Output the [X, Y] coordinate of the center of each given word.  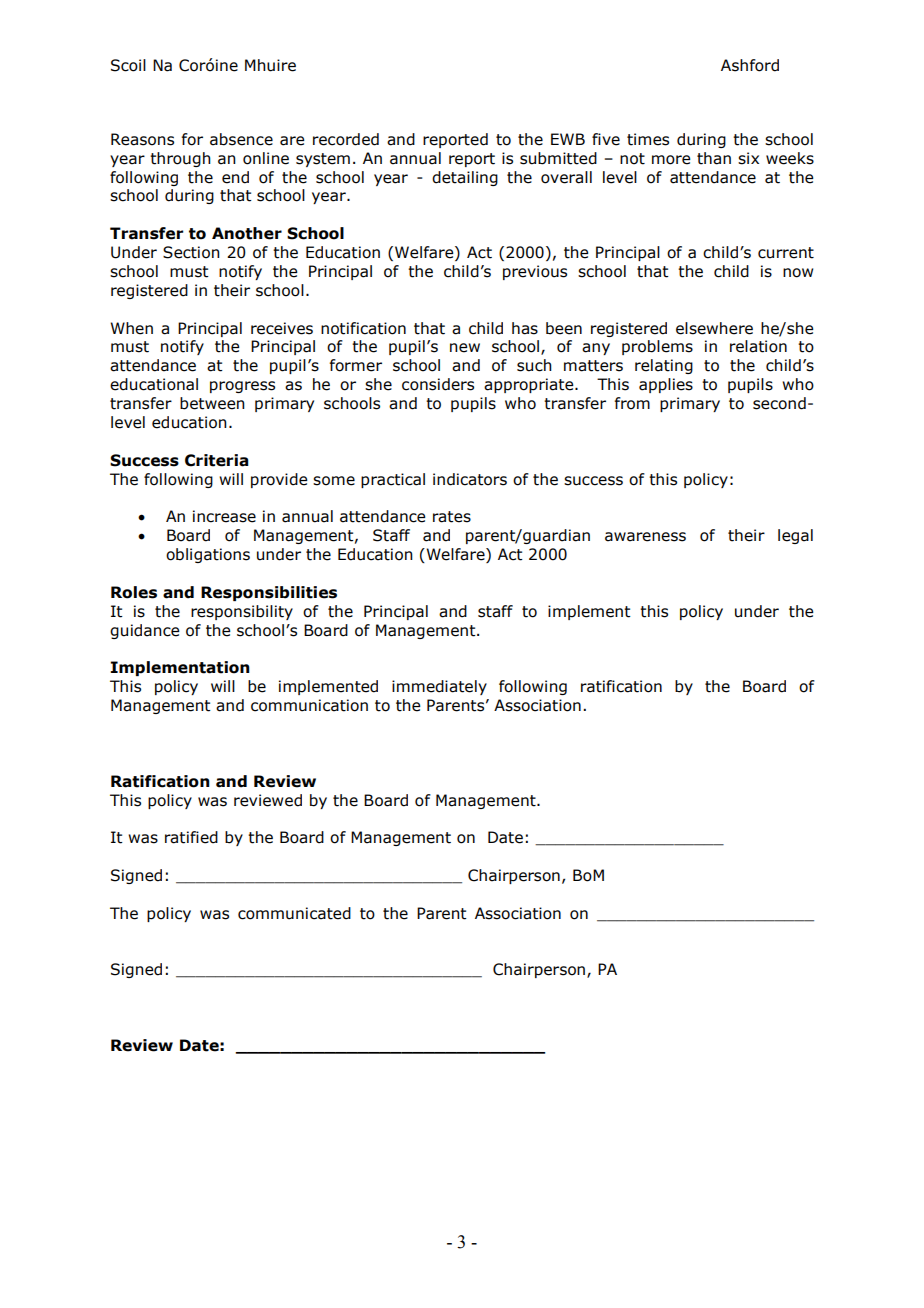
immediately [439, 687]
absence [241, 139]
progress [242, 387]
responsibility [242, 612]
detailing [465, 178]
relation [758, 346]
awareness [645, 537]
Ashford [750, 65]
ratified [191, 837]
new [465, 348]
